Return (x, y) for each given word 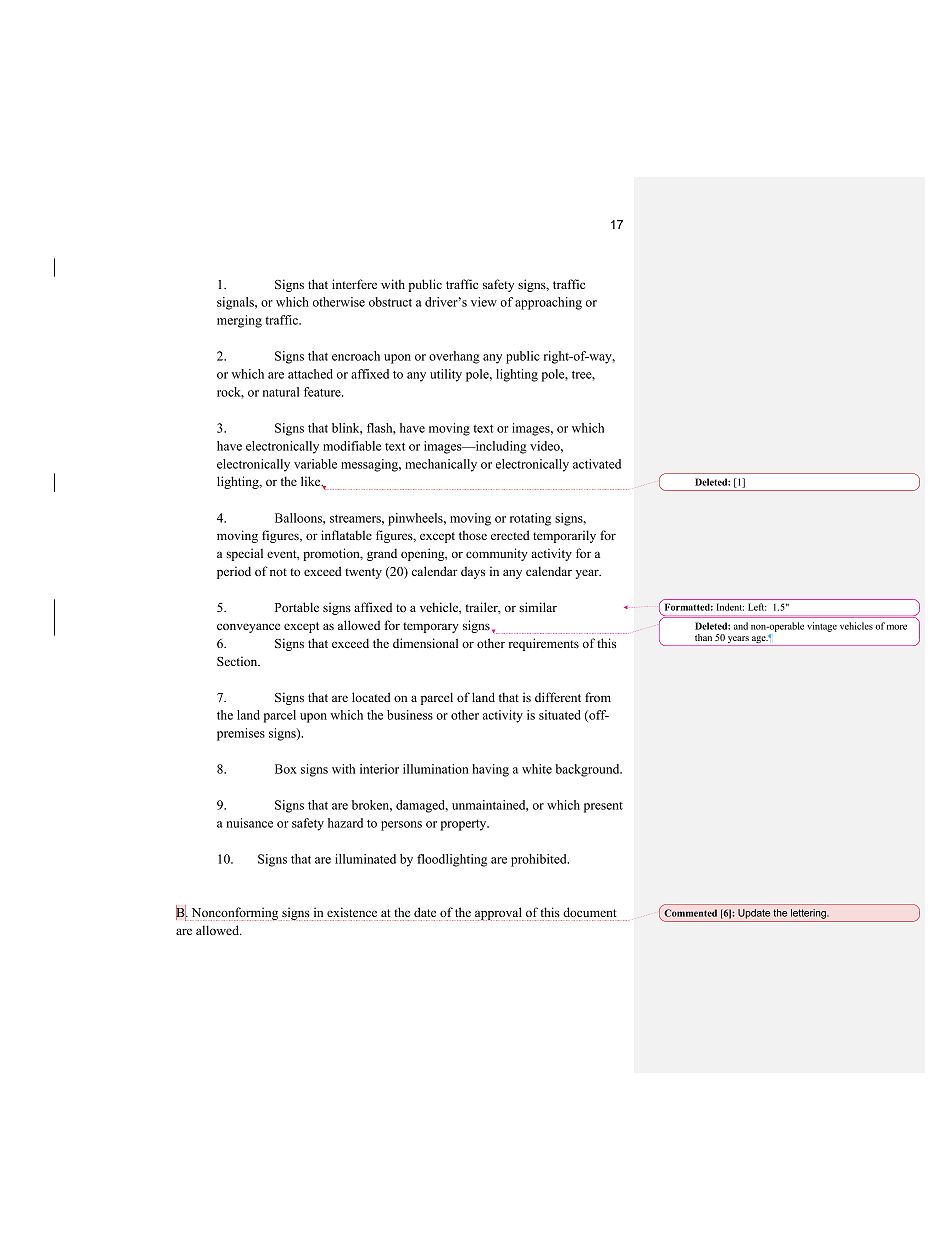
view (484, 302)
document (590, 912)
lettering (809, 914)
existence (352, 912)
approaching (548, 303)
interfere (354, 284)
